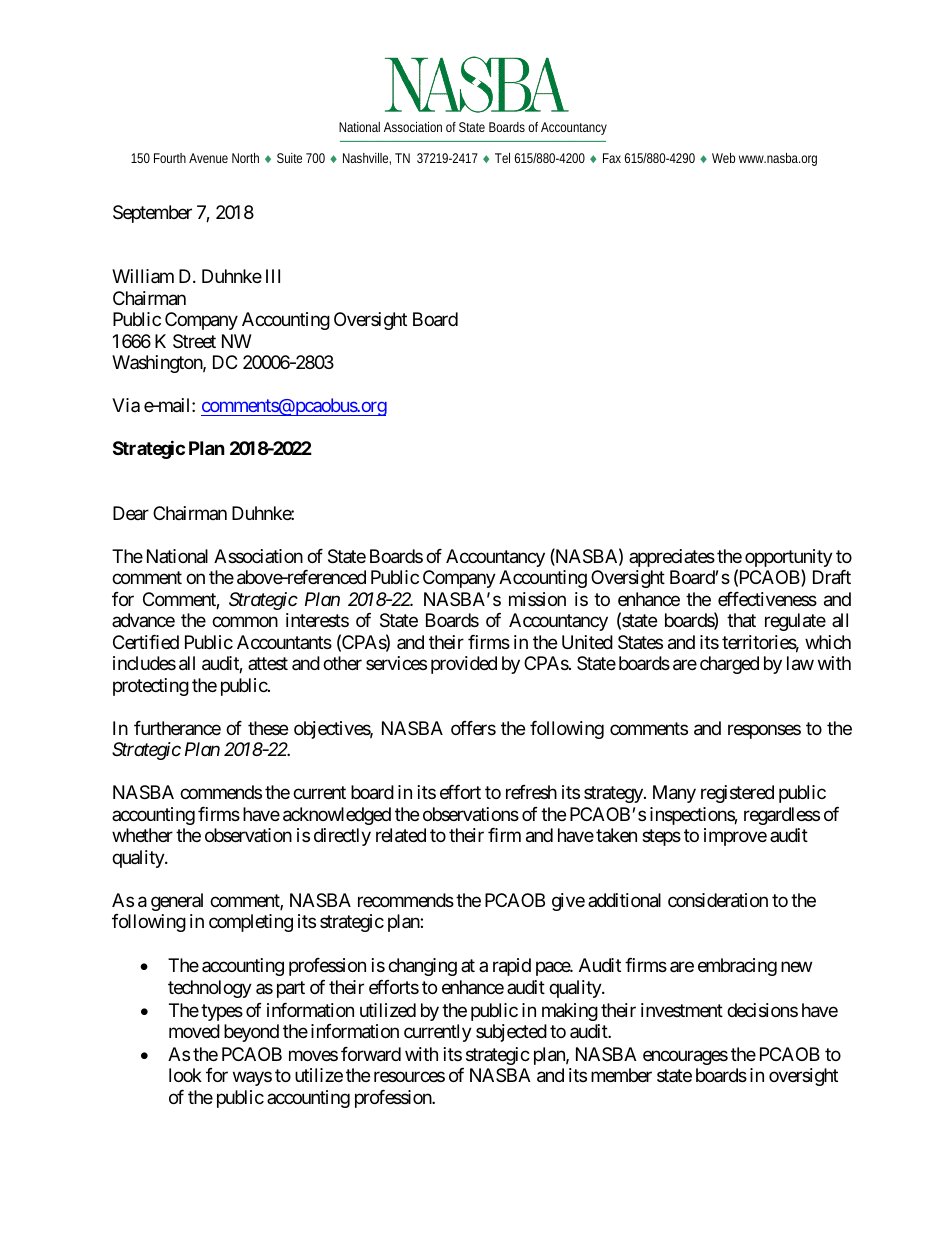 The width and height of the document is (952, 1233). Describe the element at coordinates (208, 158) in the document. I see `Avenue` at that location.
